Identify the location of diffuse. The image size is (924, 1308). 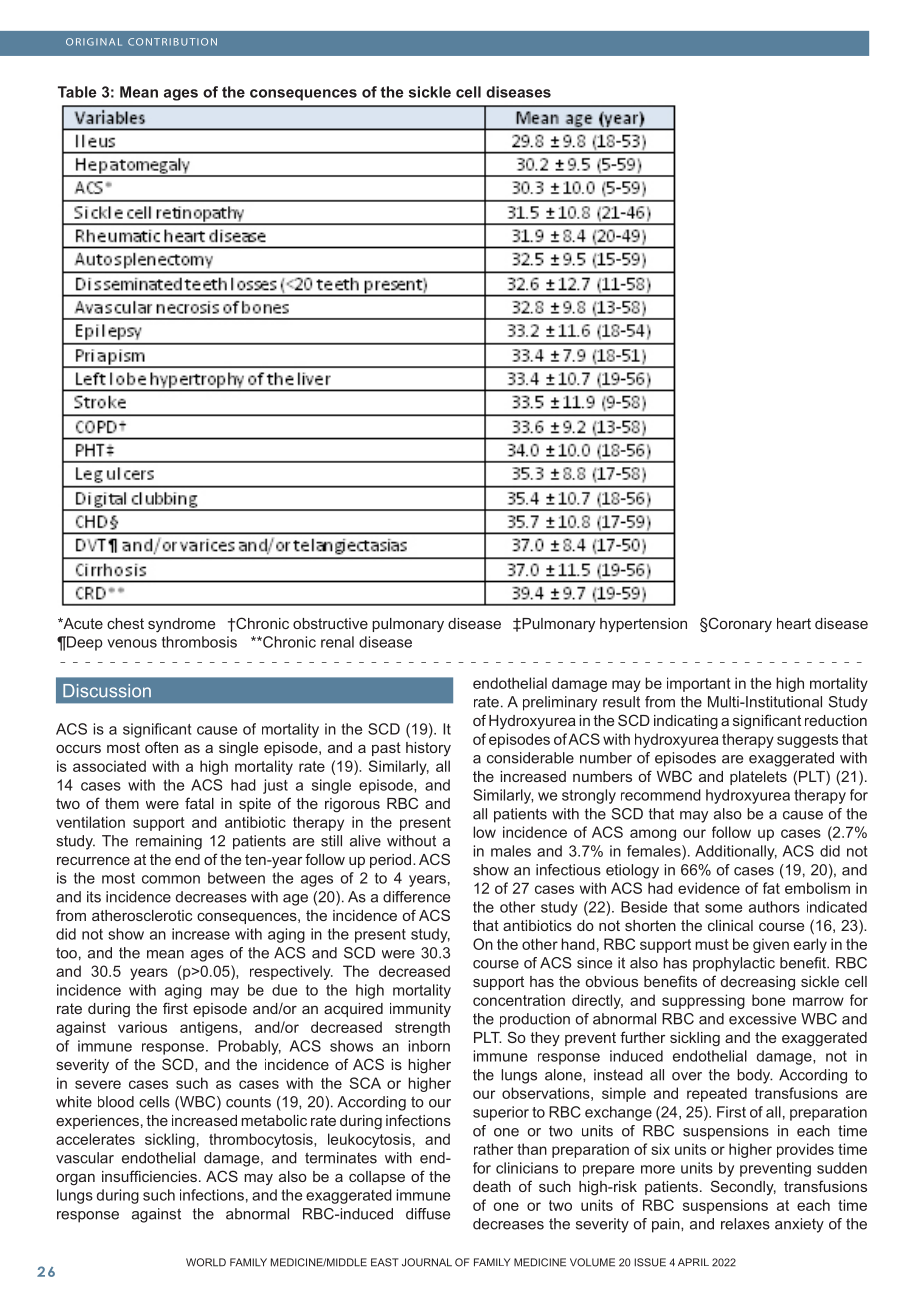
(428, 1214).
